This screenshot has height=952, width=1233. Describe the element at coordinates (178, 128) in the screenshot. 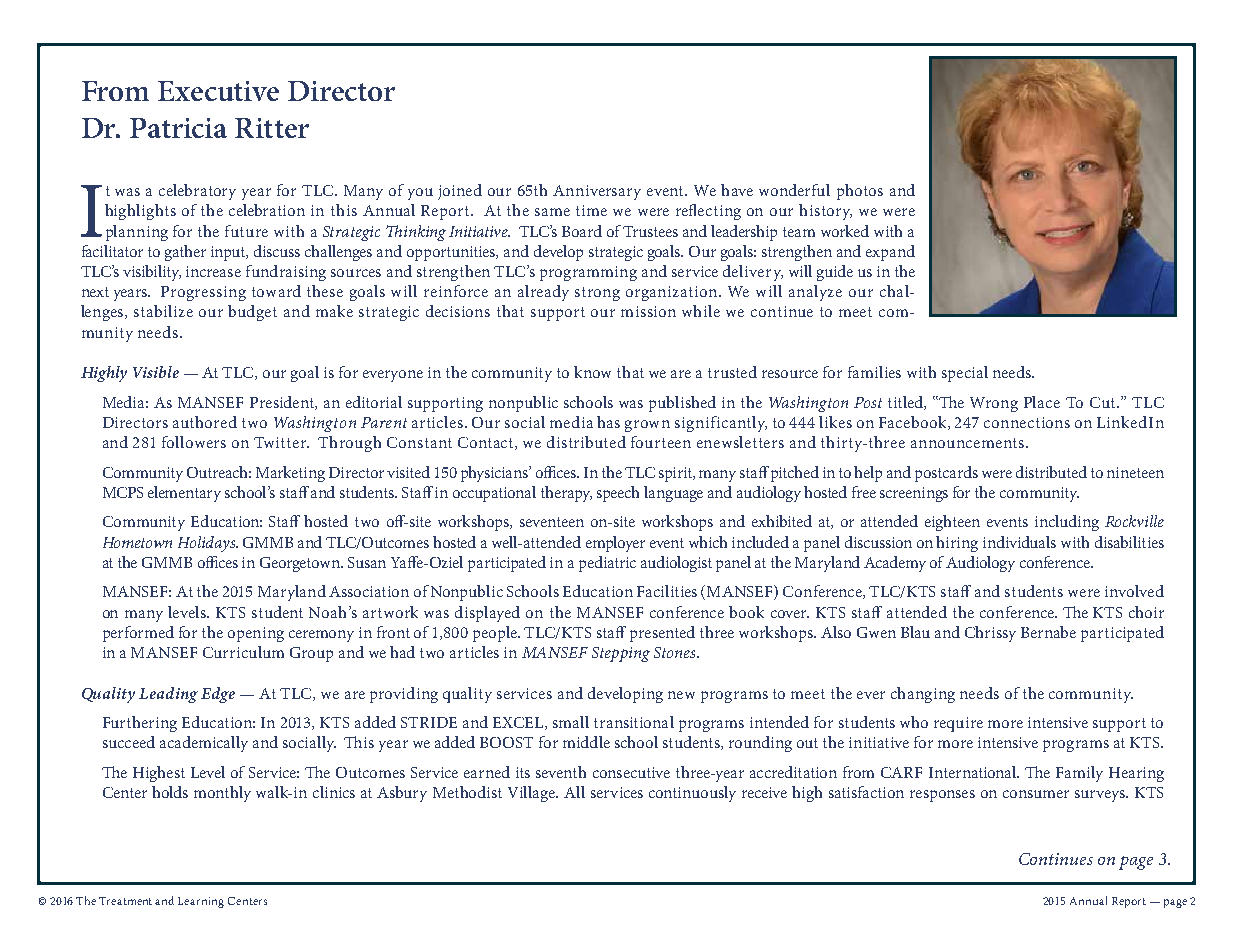

I see `Patricia` at that location.
